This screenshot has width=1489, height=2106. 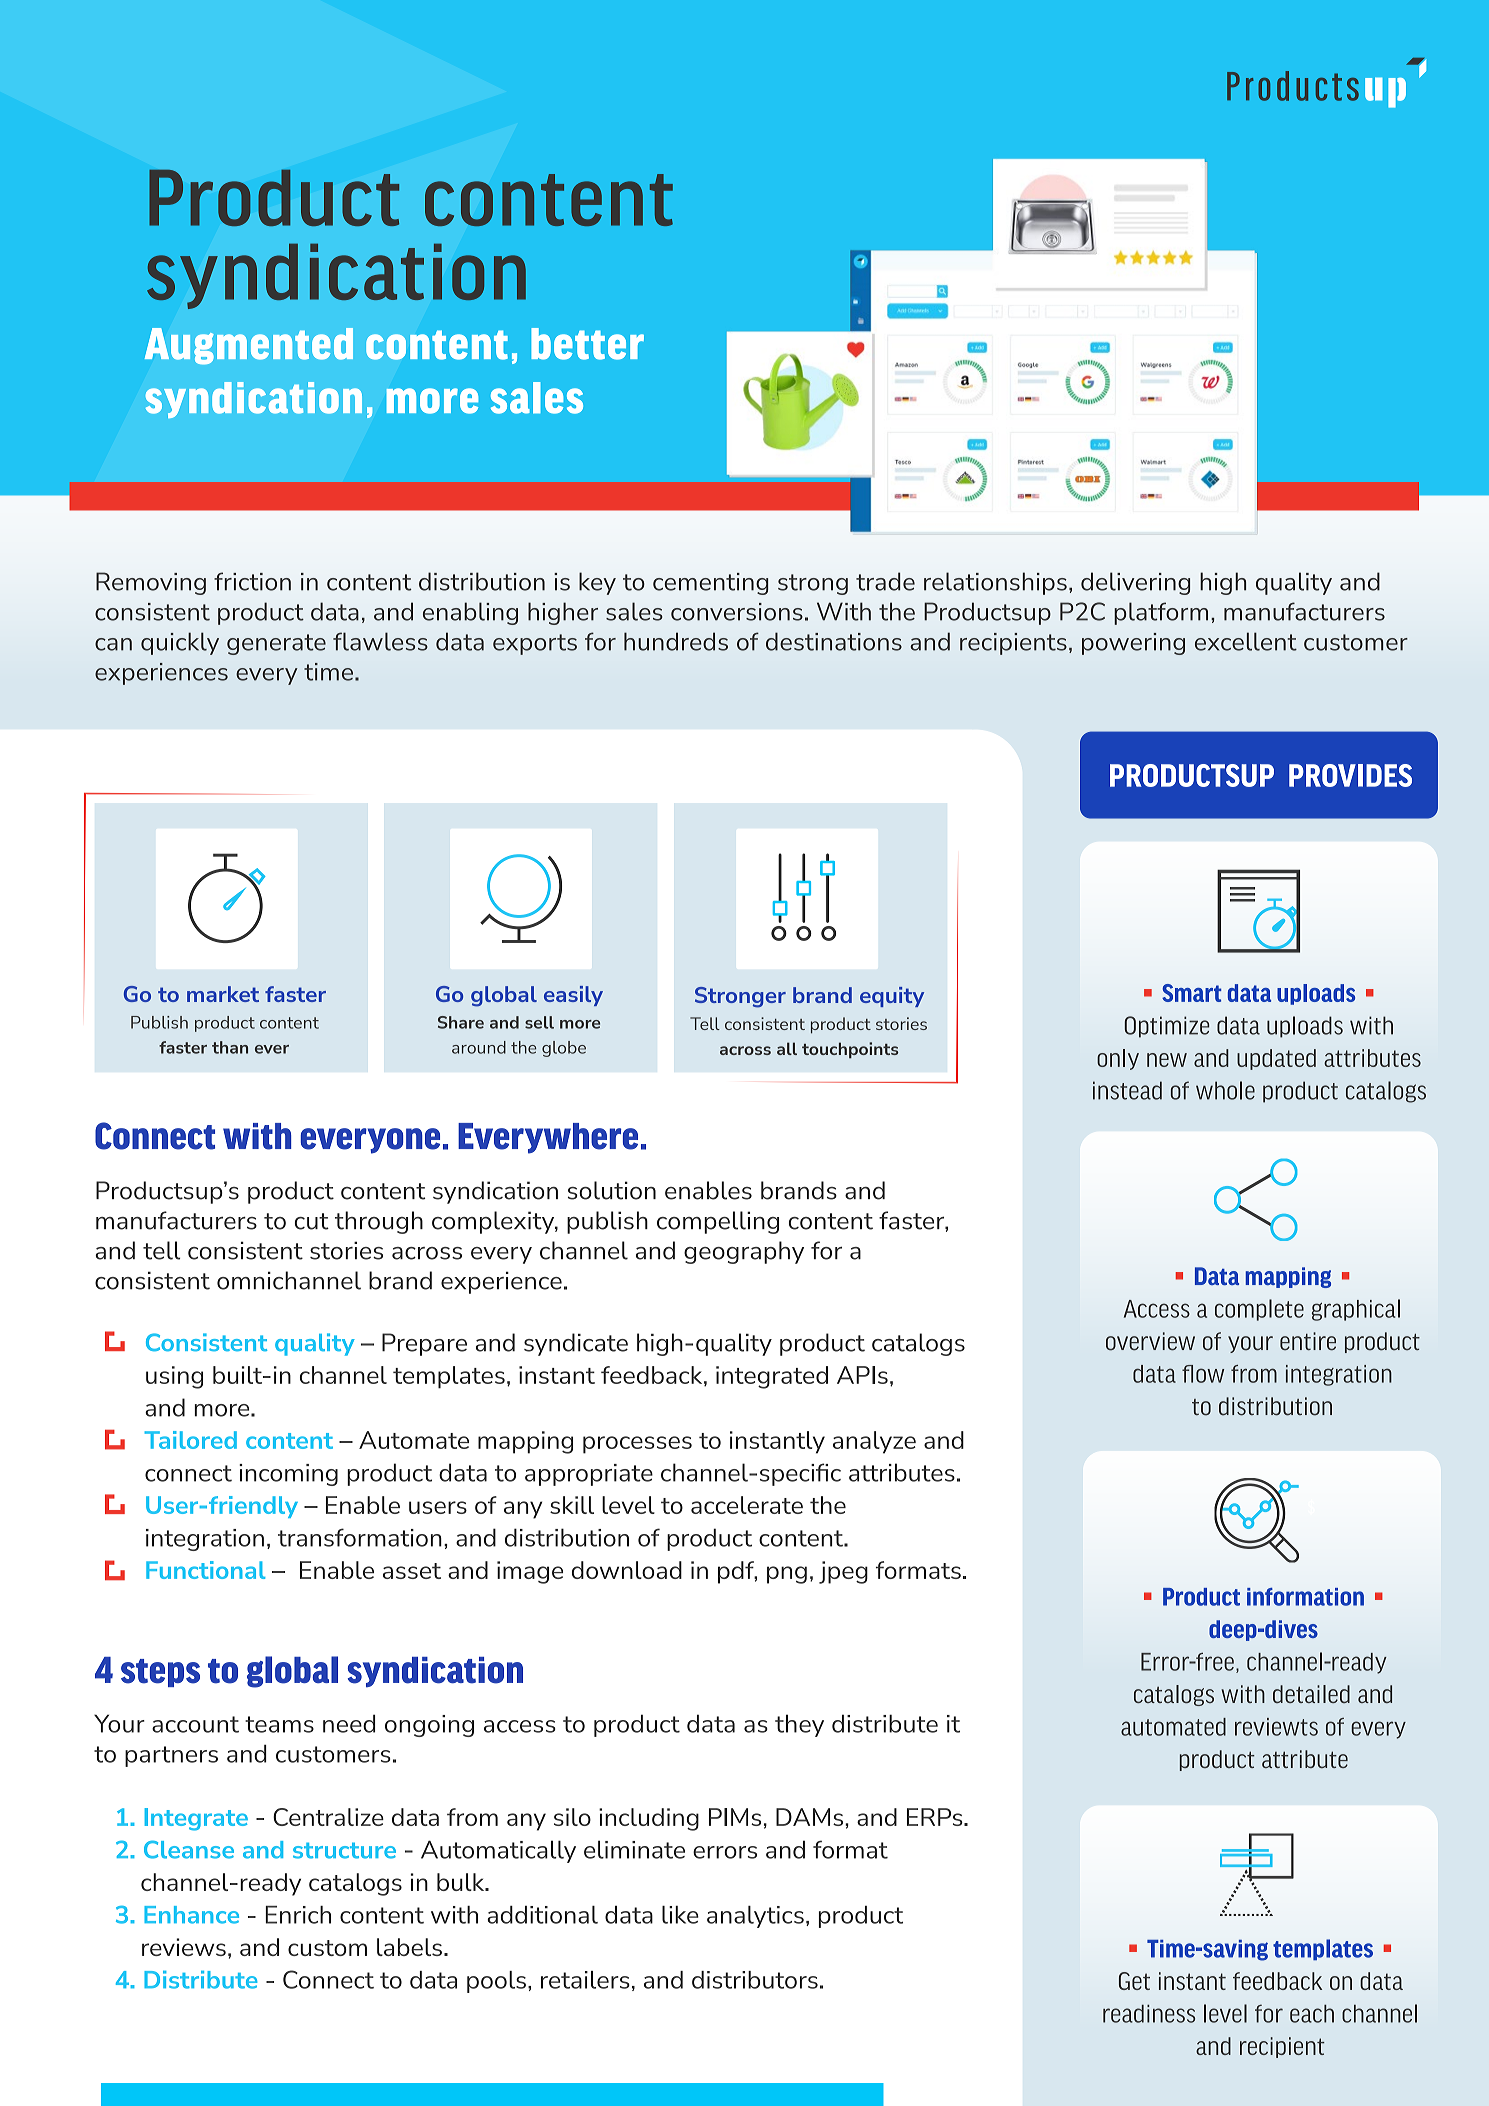 I want to click on better, so click(x=587, y=344).
